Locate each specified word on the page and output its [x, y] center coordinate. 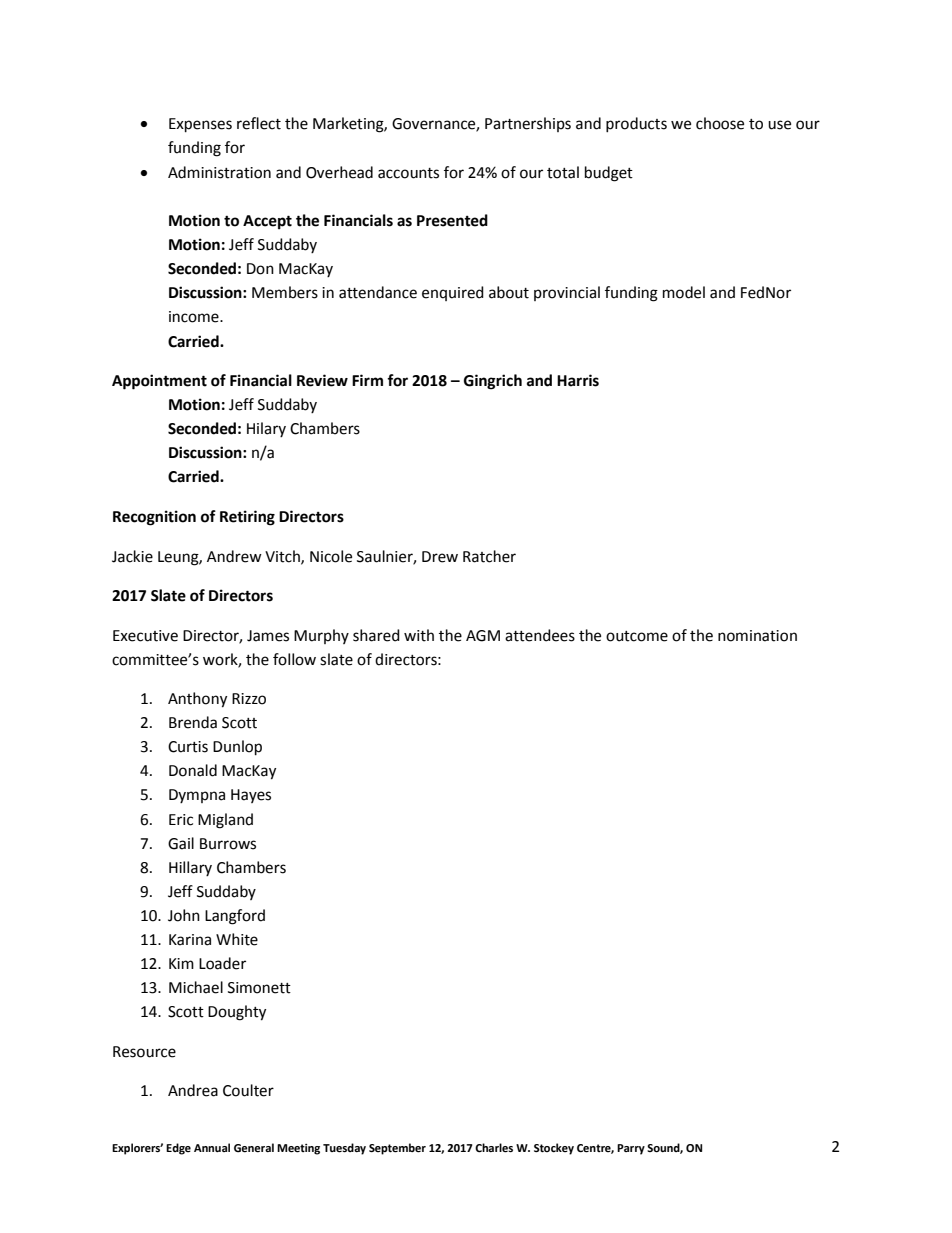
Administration [219, 172]
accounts [408, 173]
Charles [494, 1148]
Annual [212, 1147]
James [268, 636]
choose [720, 123]
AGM [483, 636]
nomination [757, 636]
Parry [631, 1149]
